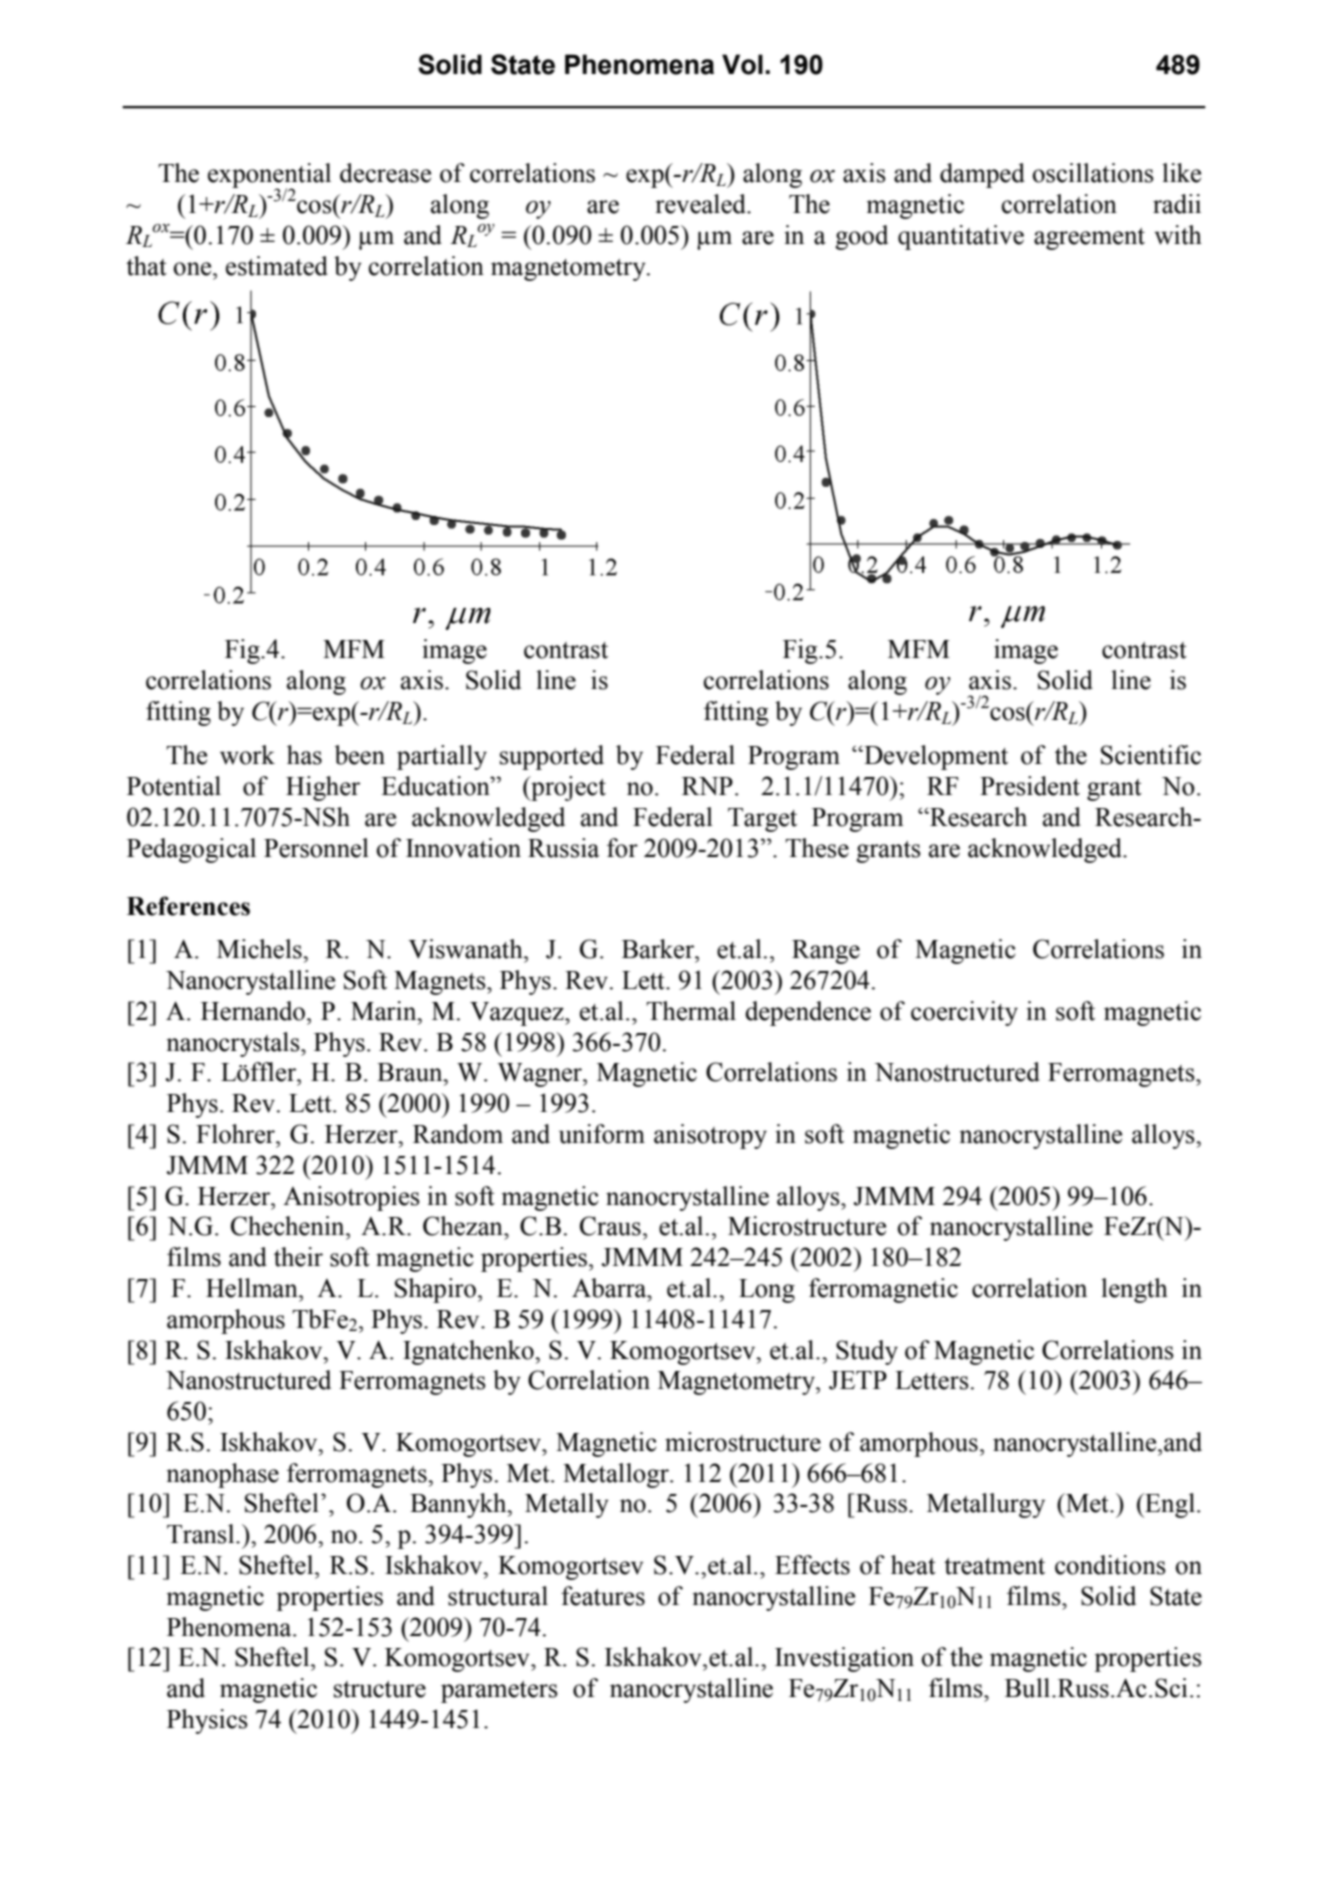  What do you see at coordinates (1093, 173) in the image?
I see `oscillations` at bounding box center [1093, 173].
